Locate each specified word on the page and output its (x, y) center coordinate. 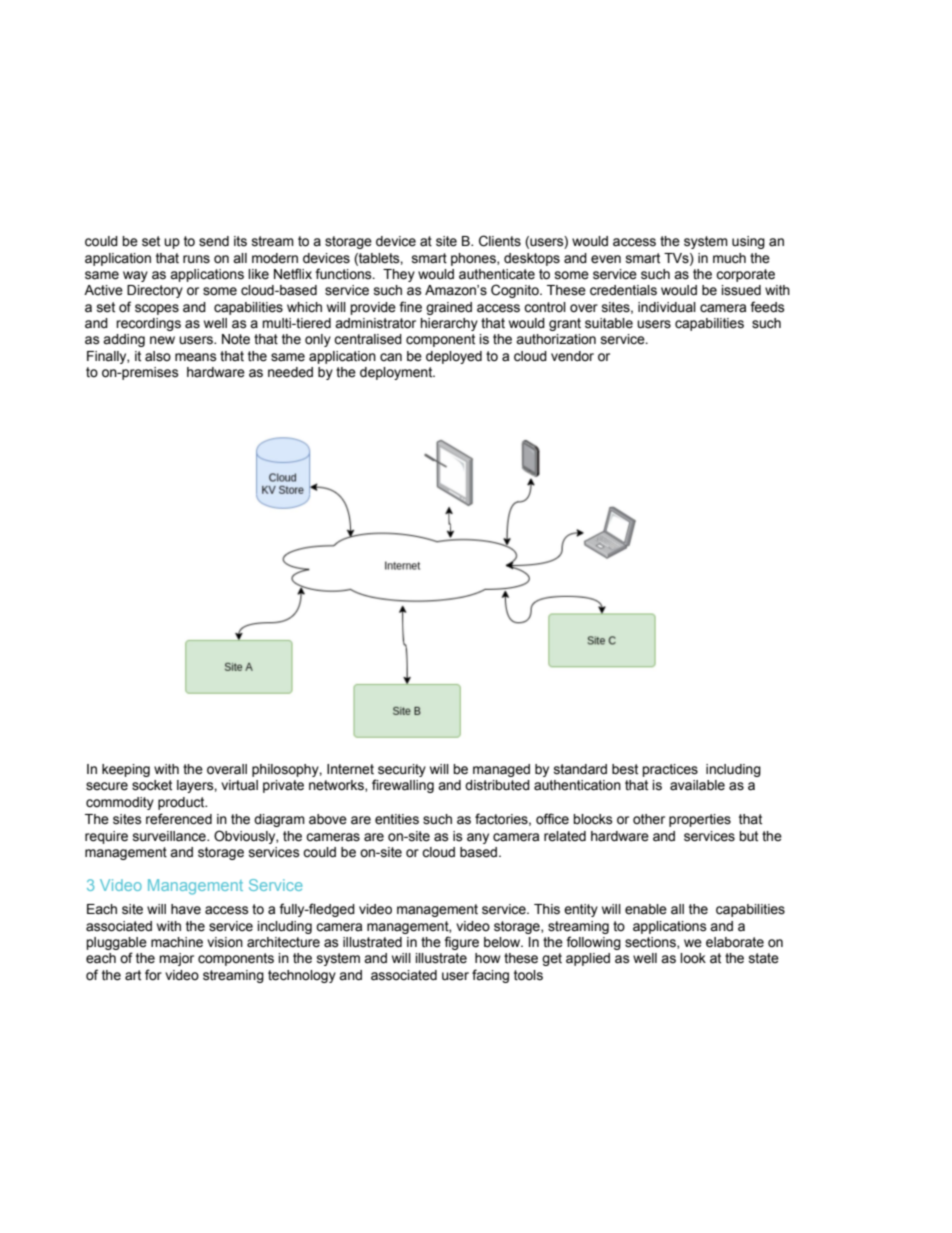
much (729, 258)
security (402, 770)
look (693, 958)
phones (474, 259)
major (176, 959)
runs (196, 259)
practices (670, 770)
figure (461, 943)
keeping (126, 770)
